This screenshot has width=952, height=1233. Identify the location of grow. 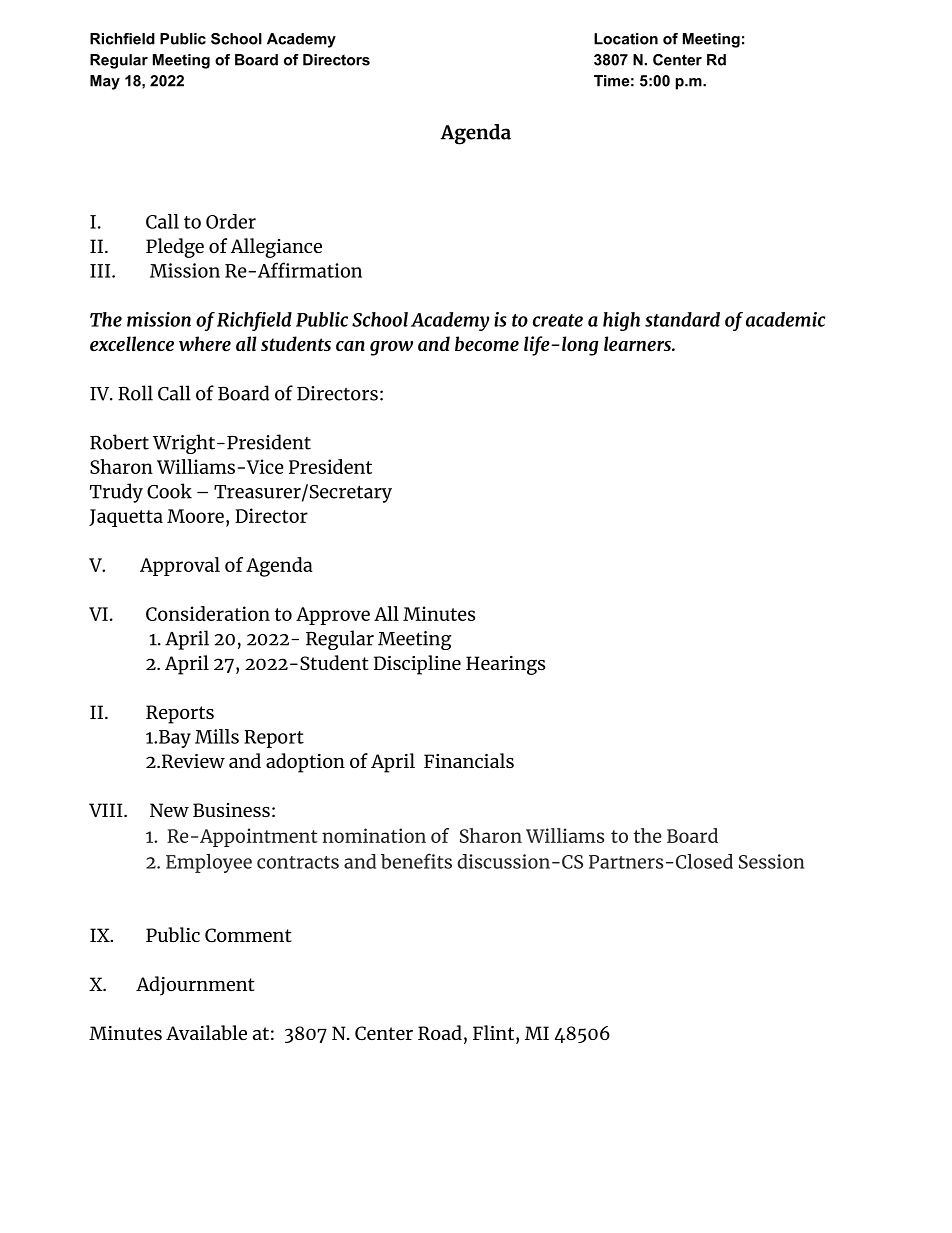
(391, 348).
